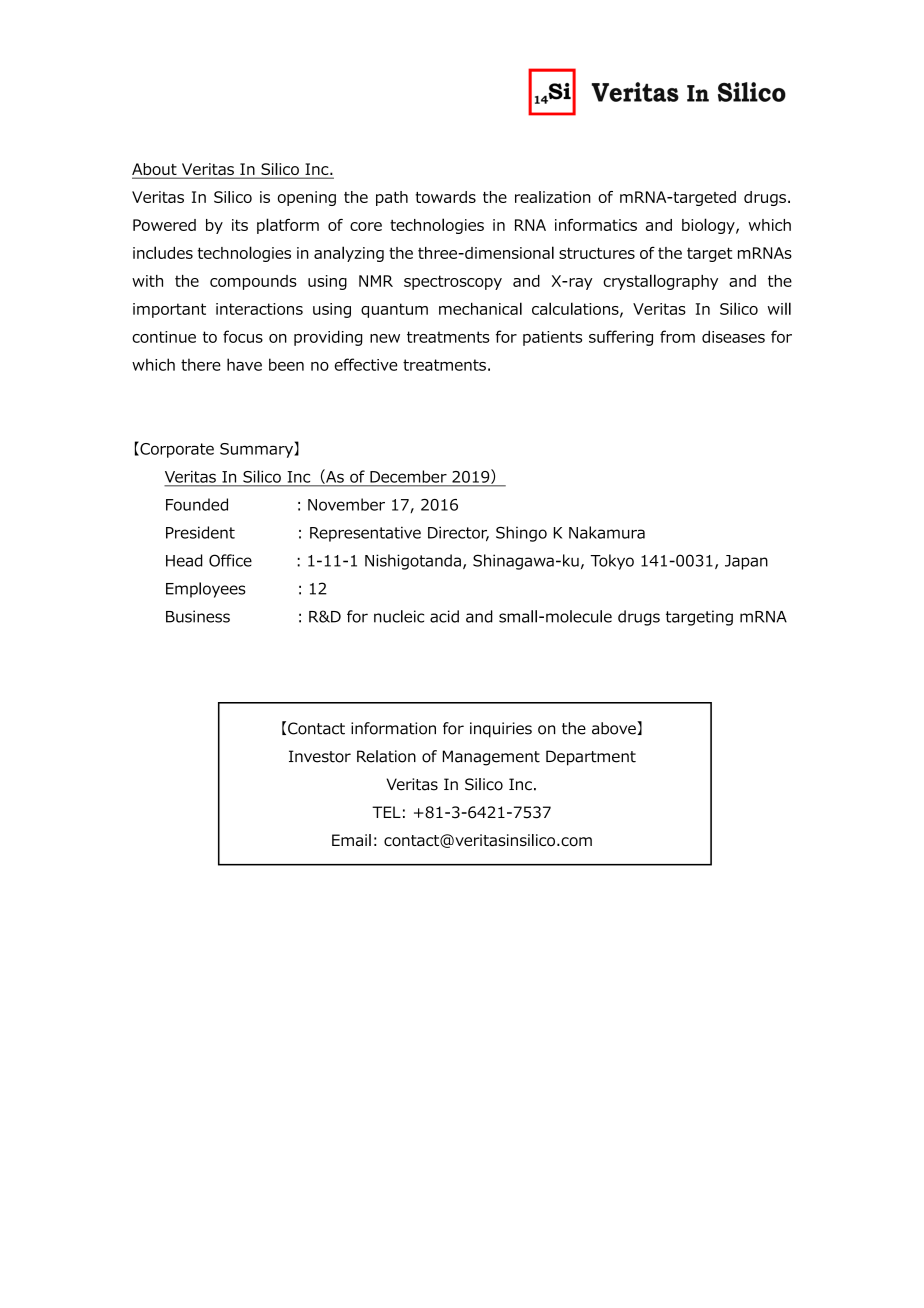 The image size is (924, 1308). I want to click on towards, so click(445, 197).
